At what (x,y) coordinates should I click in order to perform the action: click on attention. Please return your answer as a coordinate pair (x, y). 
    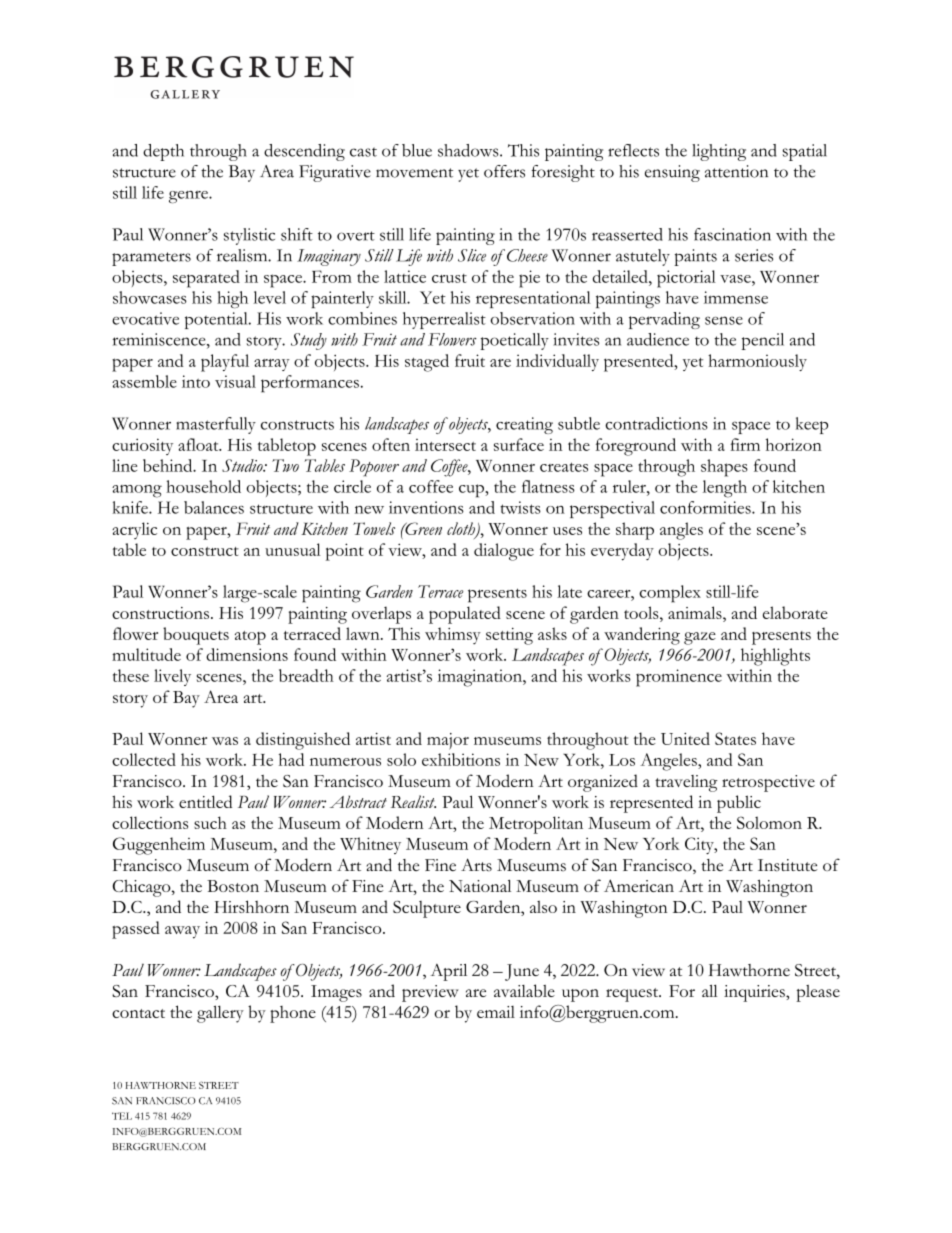
    Looking at the image, I should click on (736, 171).
